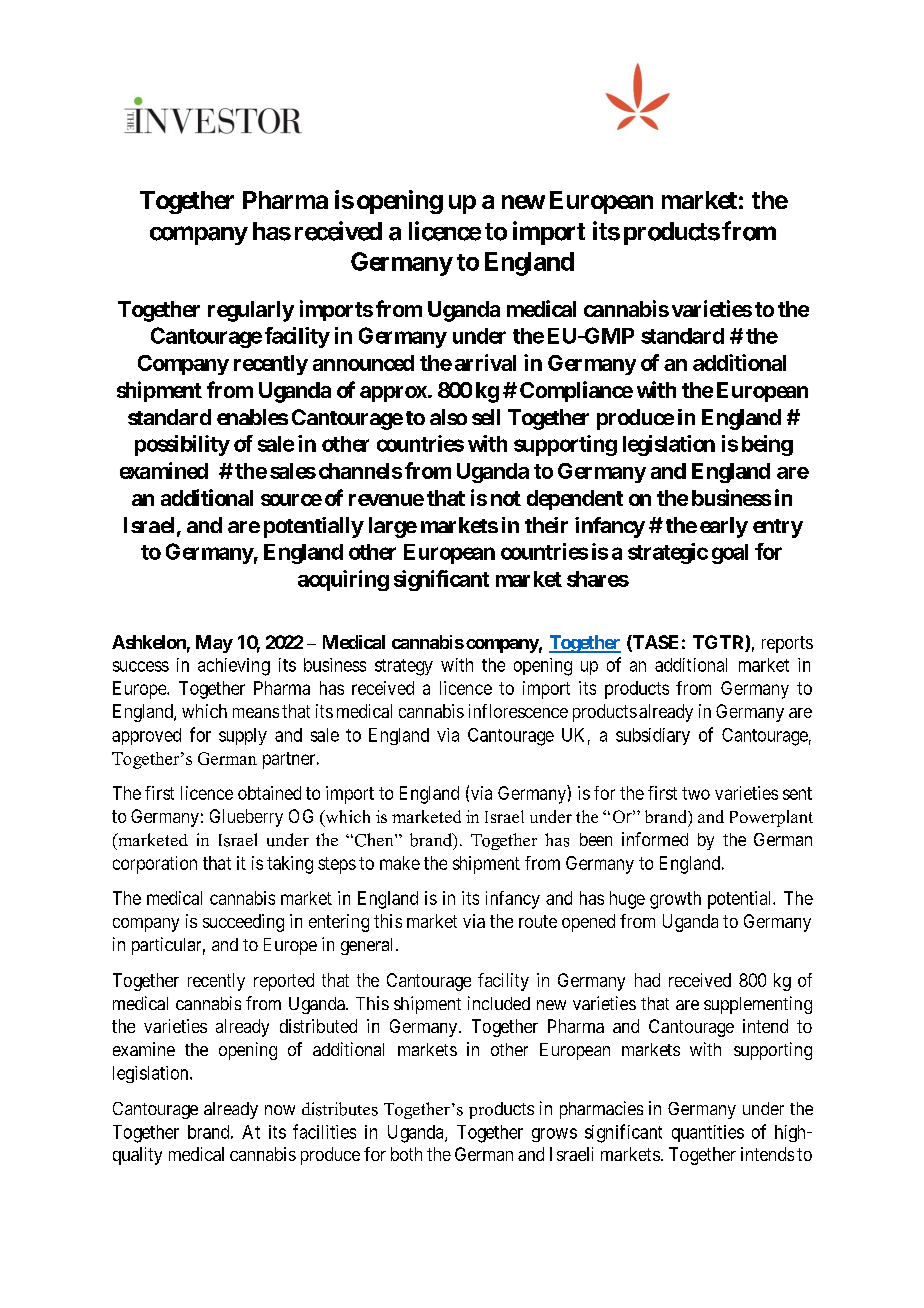  Describe the element at coordinates (243, 736) in the image. I see `supply` at that location.
